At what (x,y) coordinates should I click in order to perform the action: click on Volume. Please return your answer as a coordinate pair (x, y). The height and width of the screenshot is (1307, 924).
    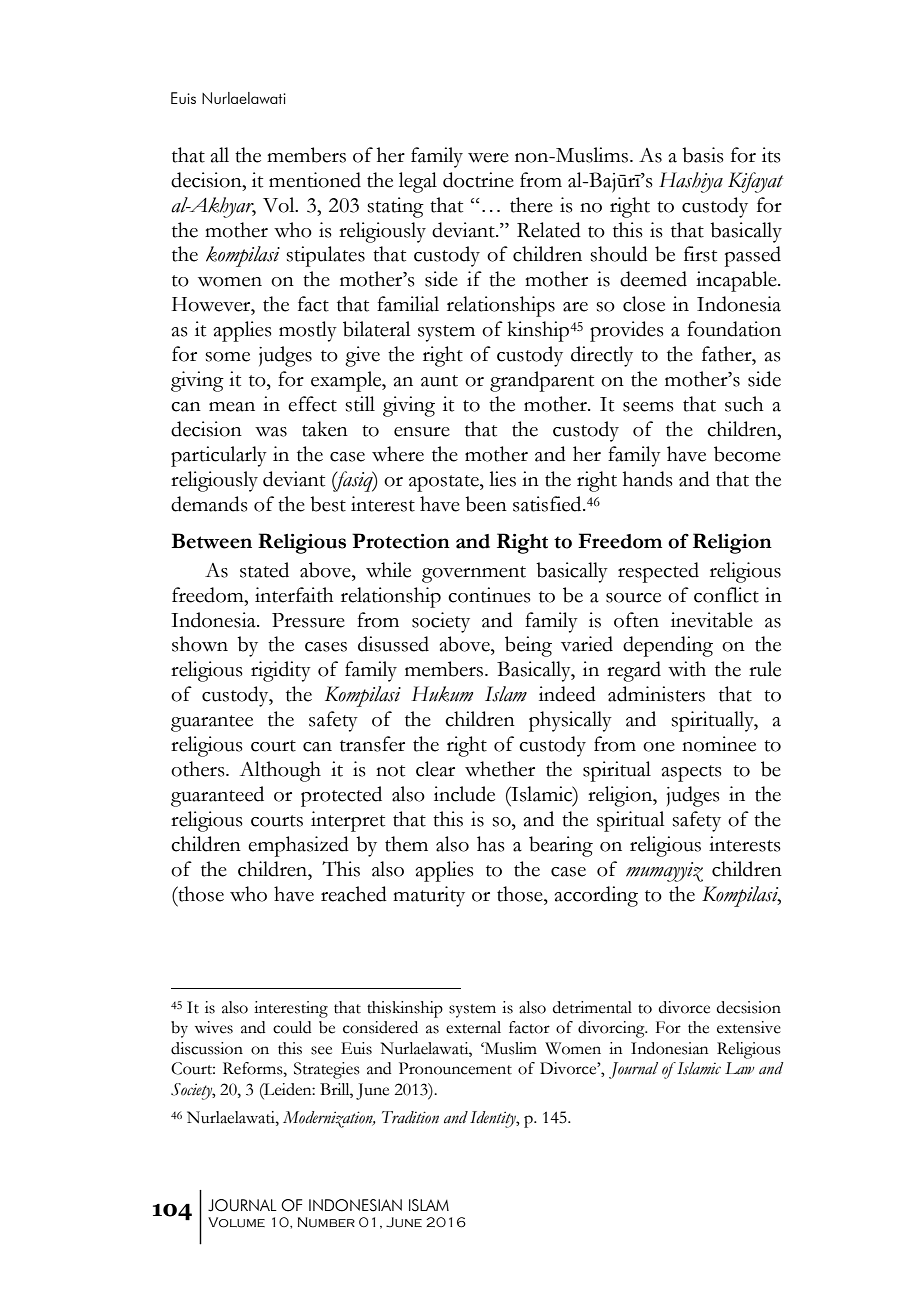
    Looking at the image, I should click on (236, 1222).
